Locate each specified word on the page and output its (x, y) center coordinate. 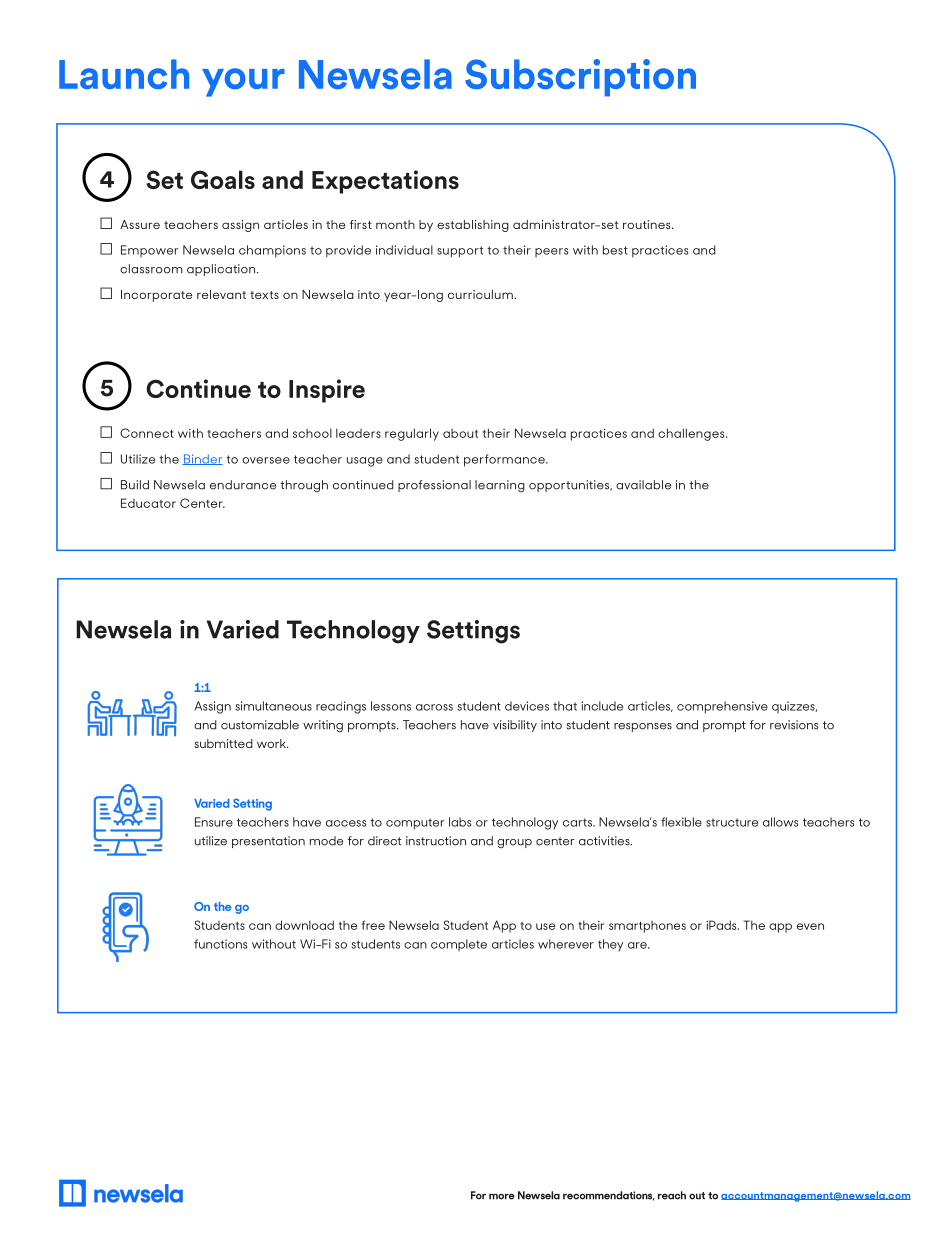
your (243, 82)
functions (220, 944)
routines (648, 224)
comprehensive (722, 707)
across (434, 707)
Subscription (580, 78)
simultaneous (274, 706)
